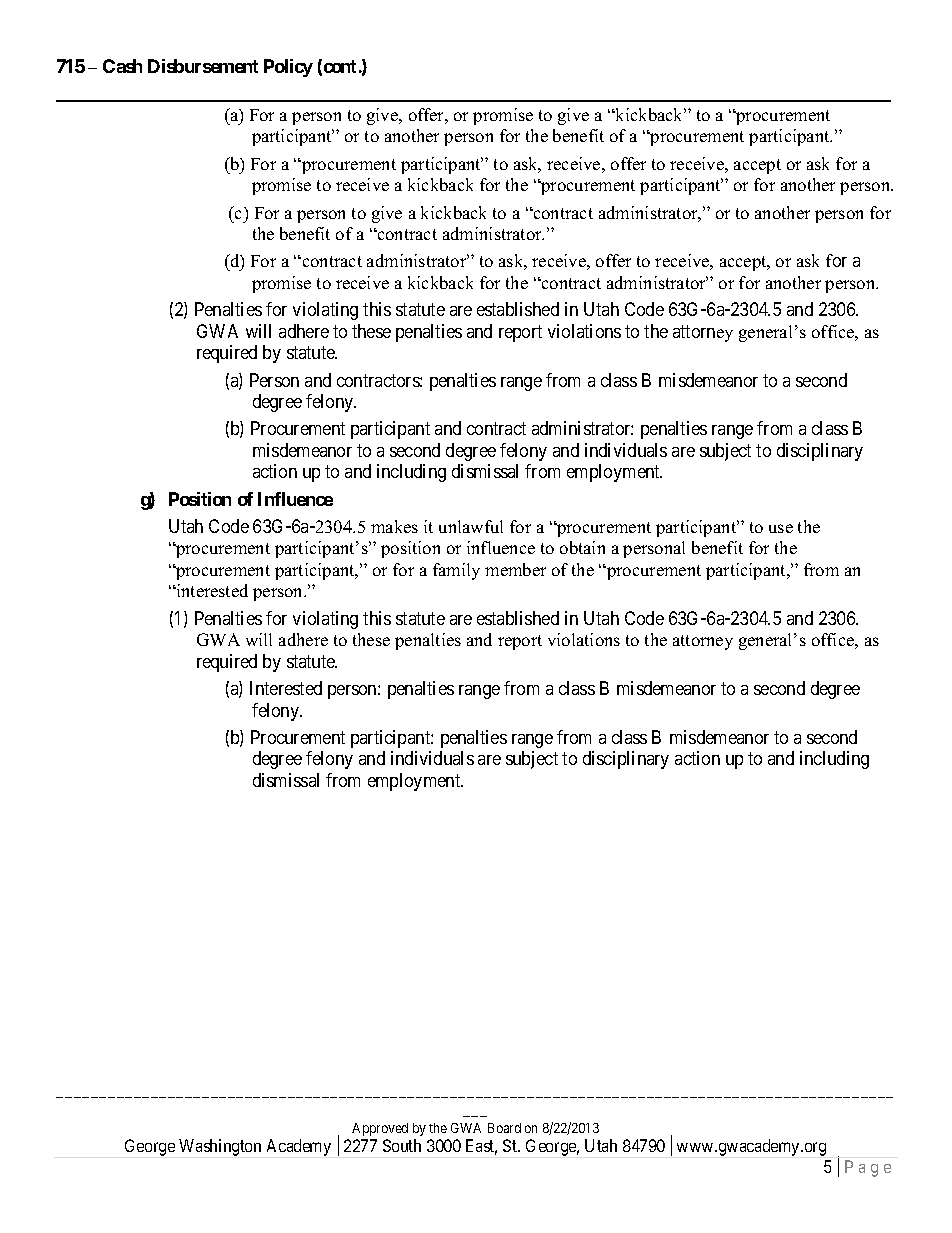 The height and width of the image is (1233, 952). I want to click on Disbursement, so click(203, 66).
